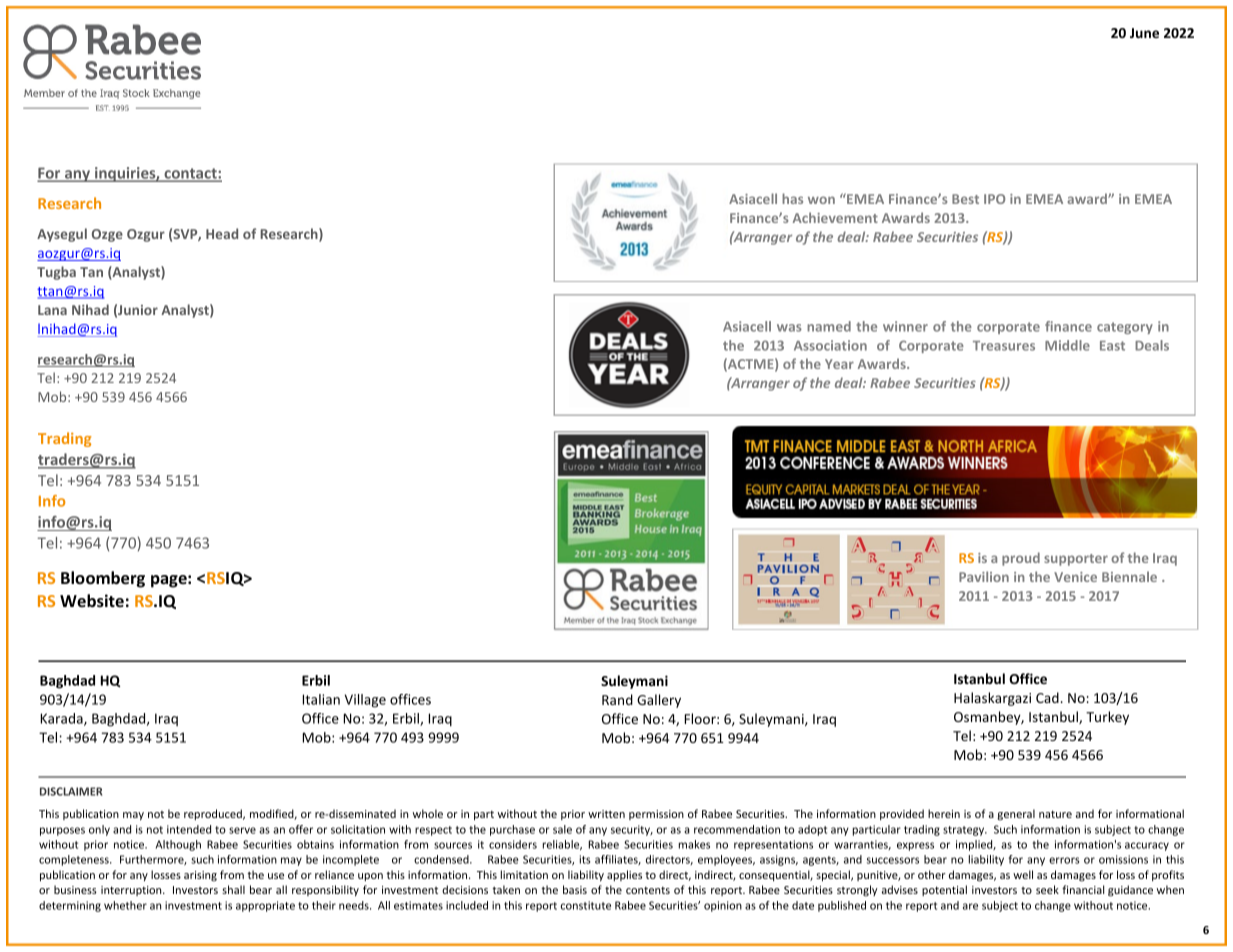  Describe the element at coordinates (624, 875) in the image. I see `applies` at that location.
